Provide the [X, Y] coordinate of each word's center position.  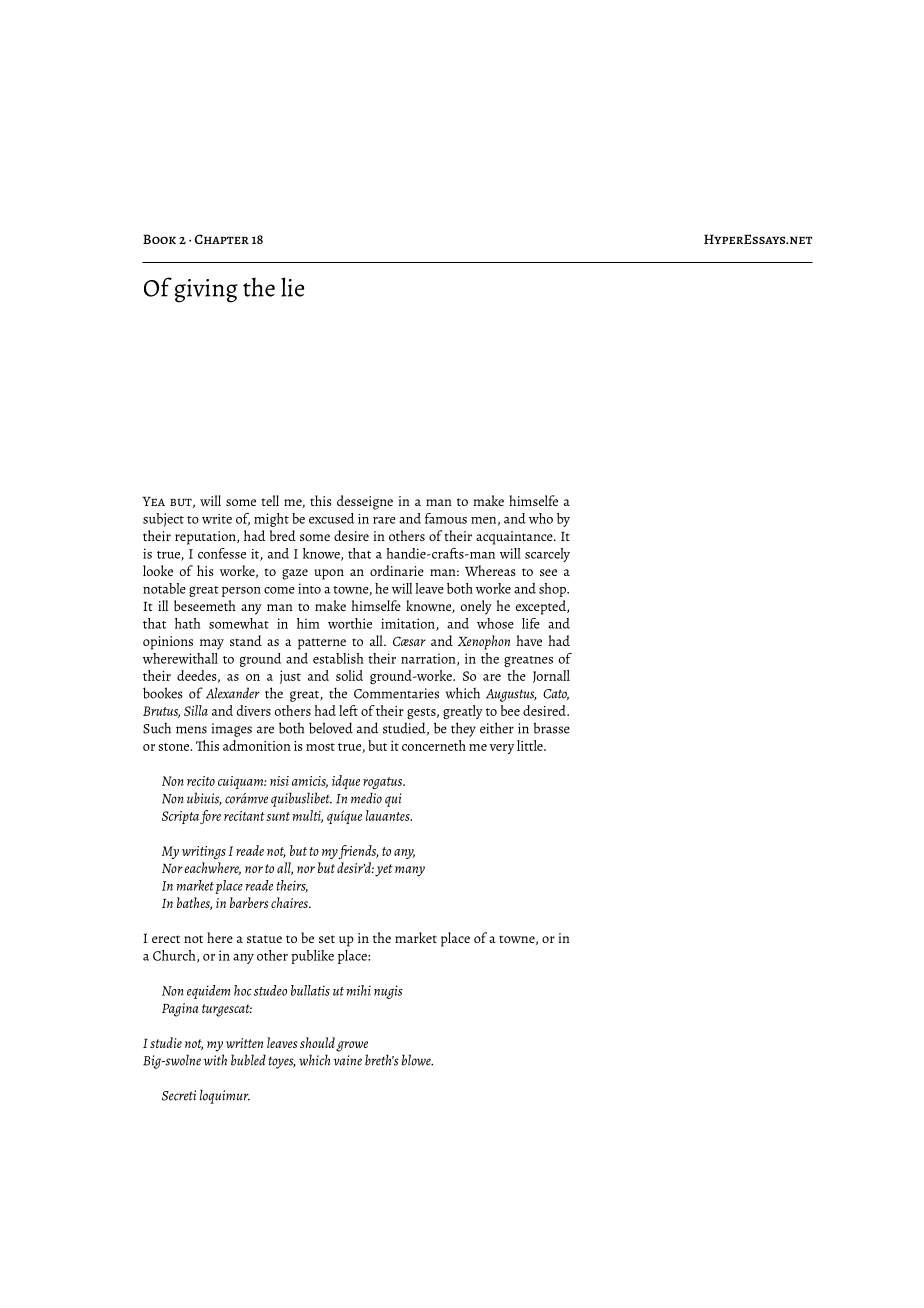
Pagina [180, 1010]
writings [204, 852]
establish [338, 658]
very [501, 749]
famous [446, 518]
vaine [347, 1060]
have [529, 640]
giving [206, 291]
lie [292, 287]
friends [358, 852]
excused [332, 518]
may [212, 644]
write [217, 519]
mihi [358, 990]
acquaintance [515, 538]
